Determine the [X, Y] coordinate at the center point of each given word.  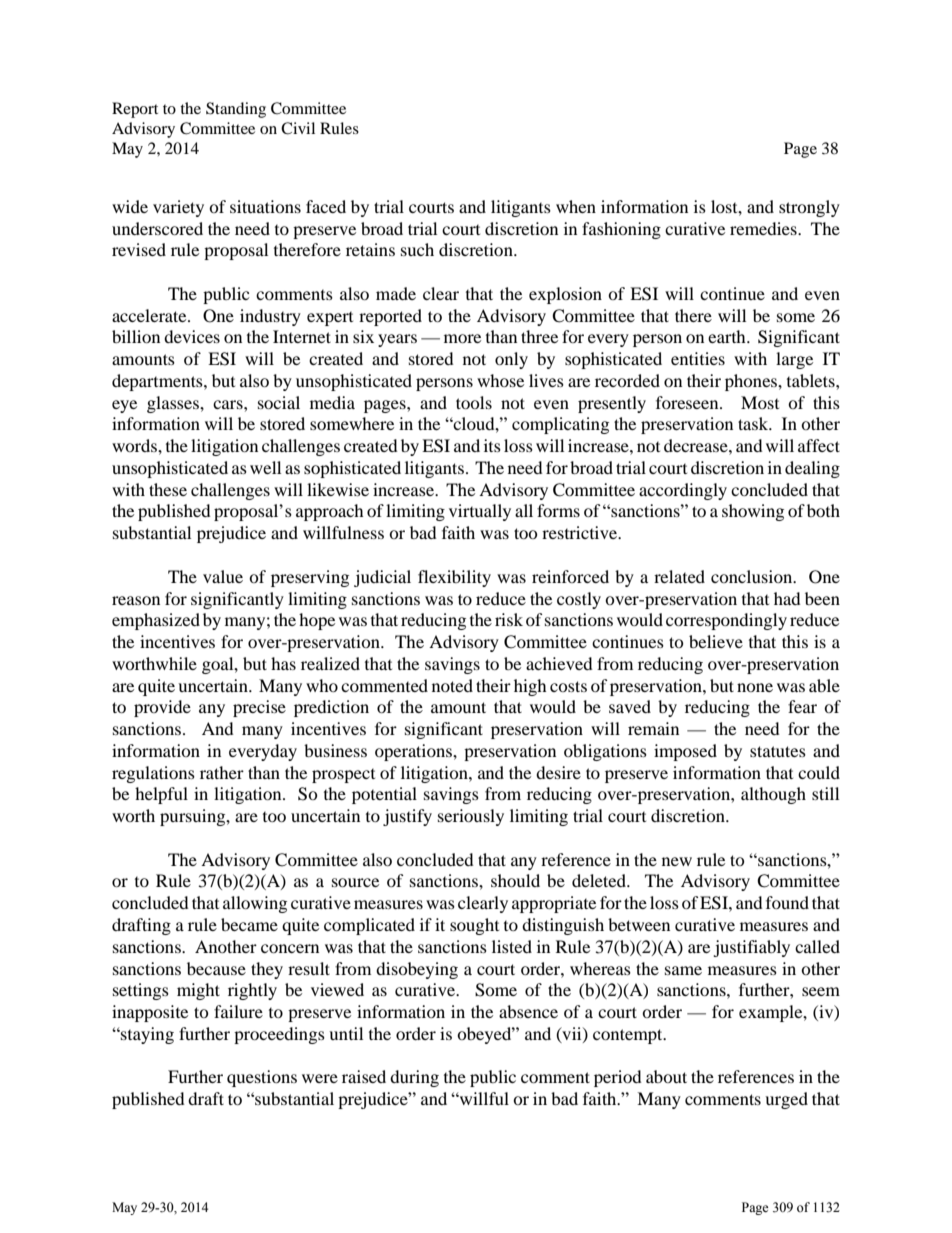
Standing [236, 110]
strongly [809, 208]
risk [509, 619]
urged [786, 1100]
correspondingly [726, 621]
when [576, 206]
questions [262, 1078]
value [223, 576]
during [414, 1078]
